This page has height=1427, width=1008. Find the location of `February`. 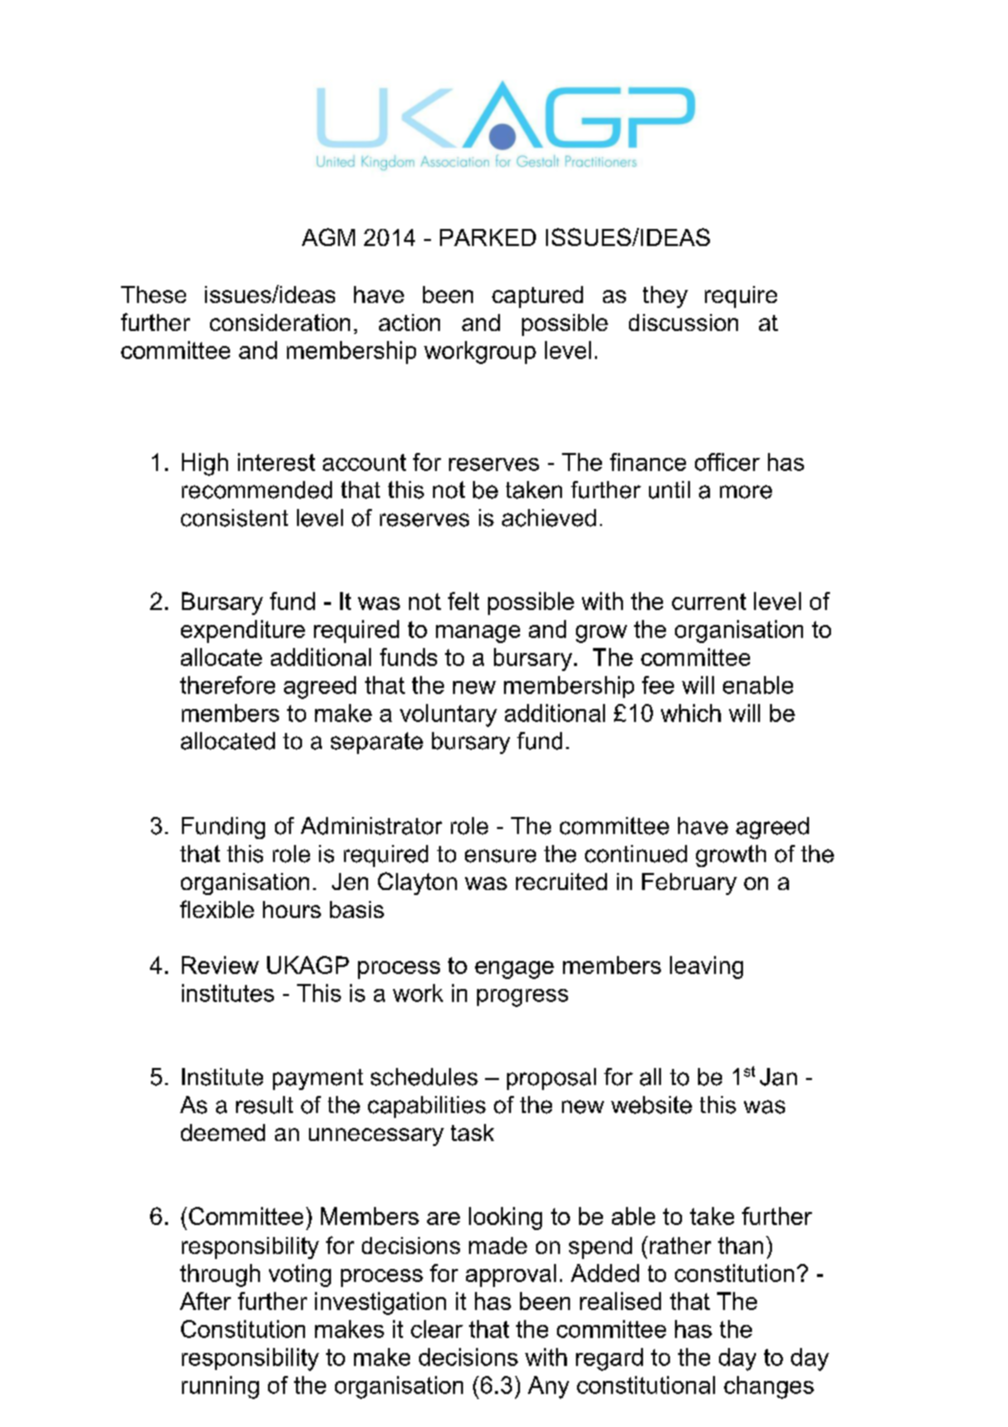

February is located at coordinates (689, 884).
